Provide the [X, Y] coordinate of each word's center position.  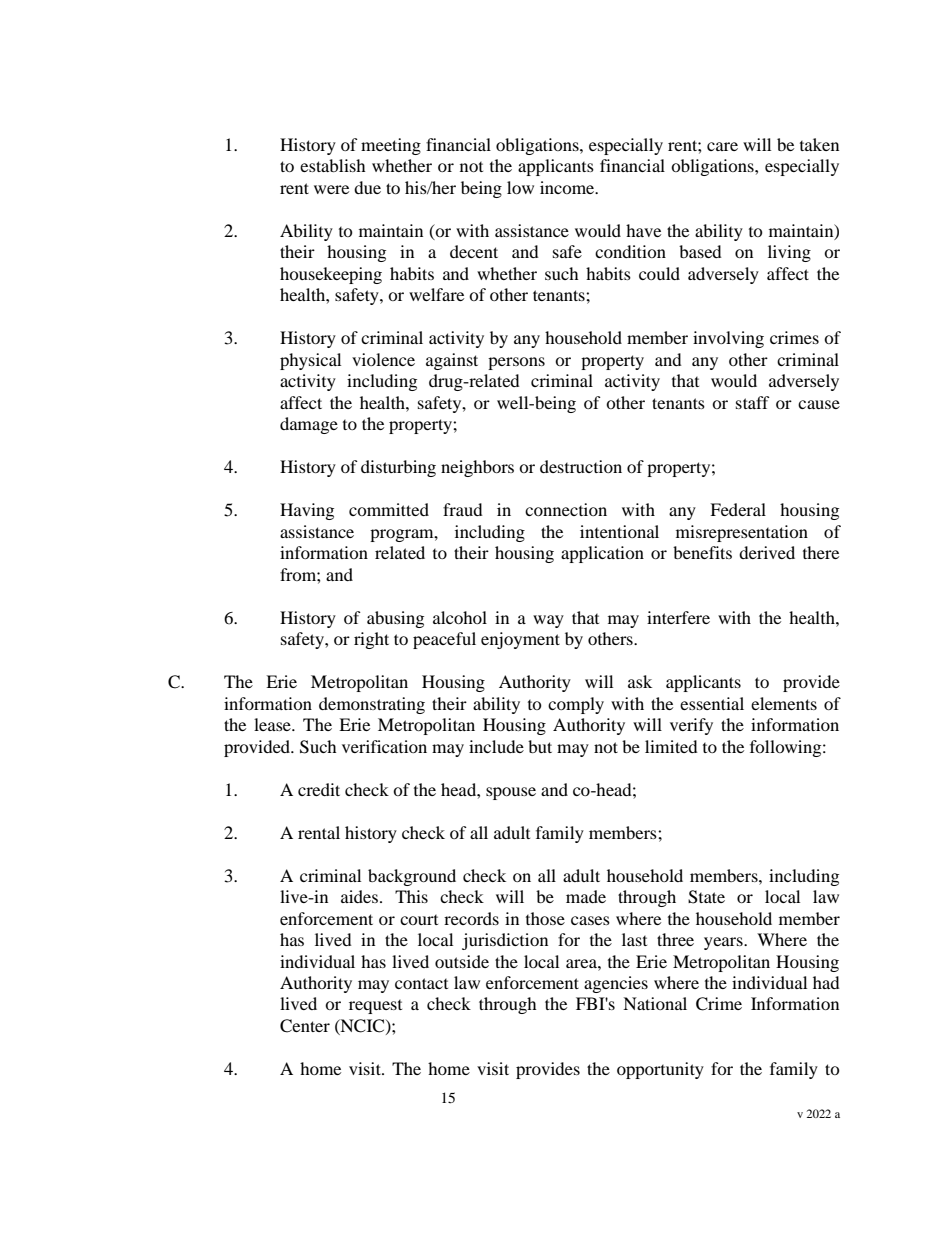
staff [753, 402]
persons [516, 363]
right [371, 640]
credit [319, 789]
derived [767, 552]
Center [305, 1026]
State [706, 897]
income [568, 187]
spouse [511, 793]
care [722, 146]
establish [333, 165]
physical [310, 361]
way [548, 621]
